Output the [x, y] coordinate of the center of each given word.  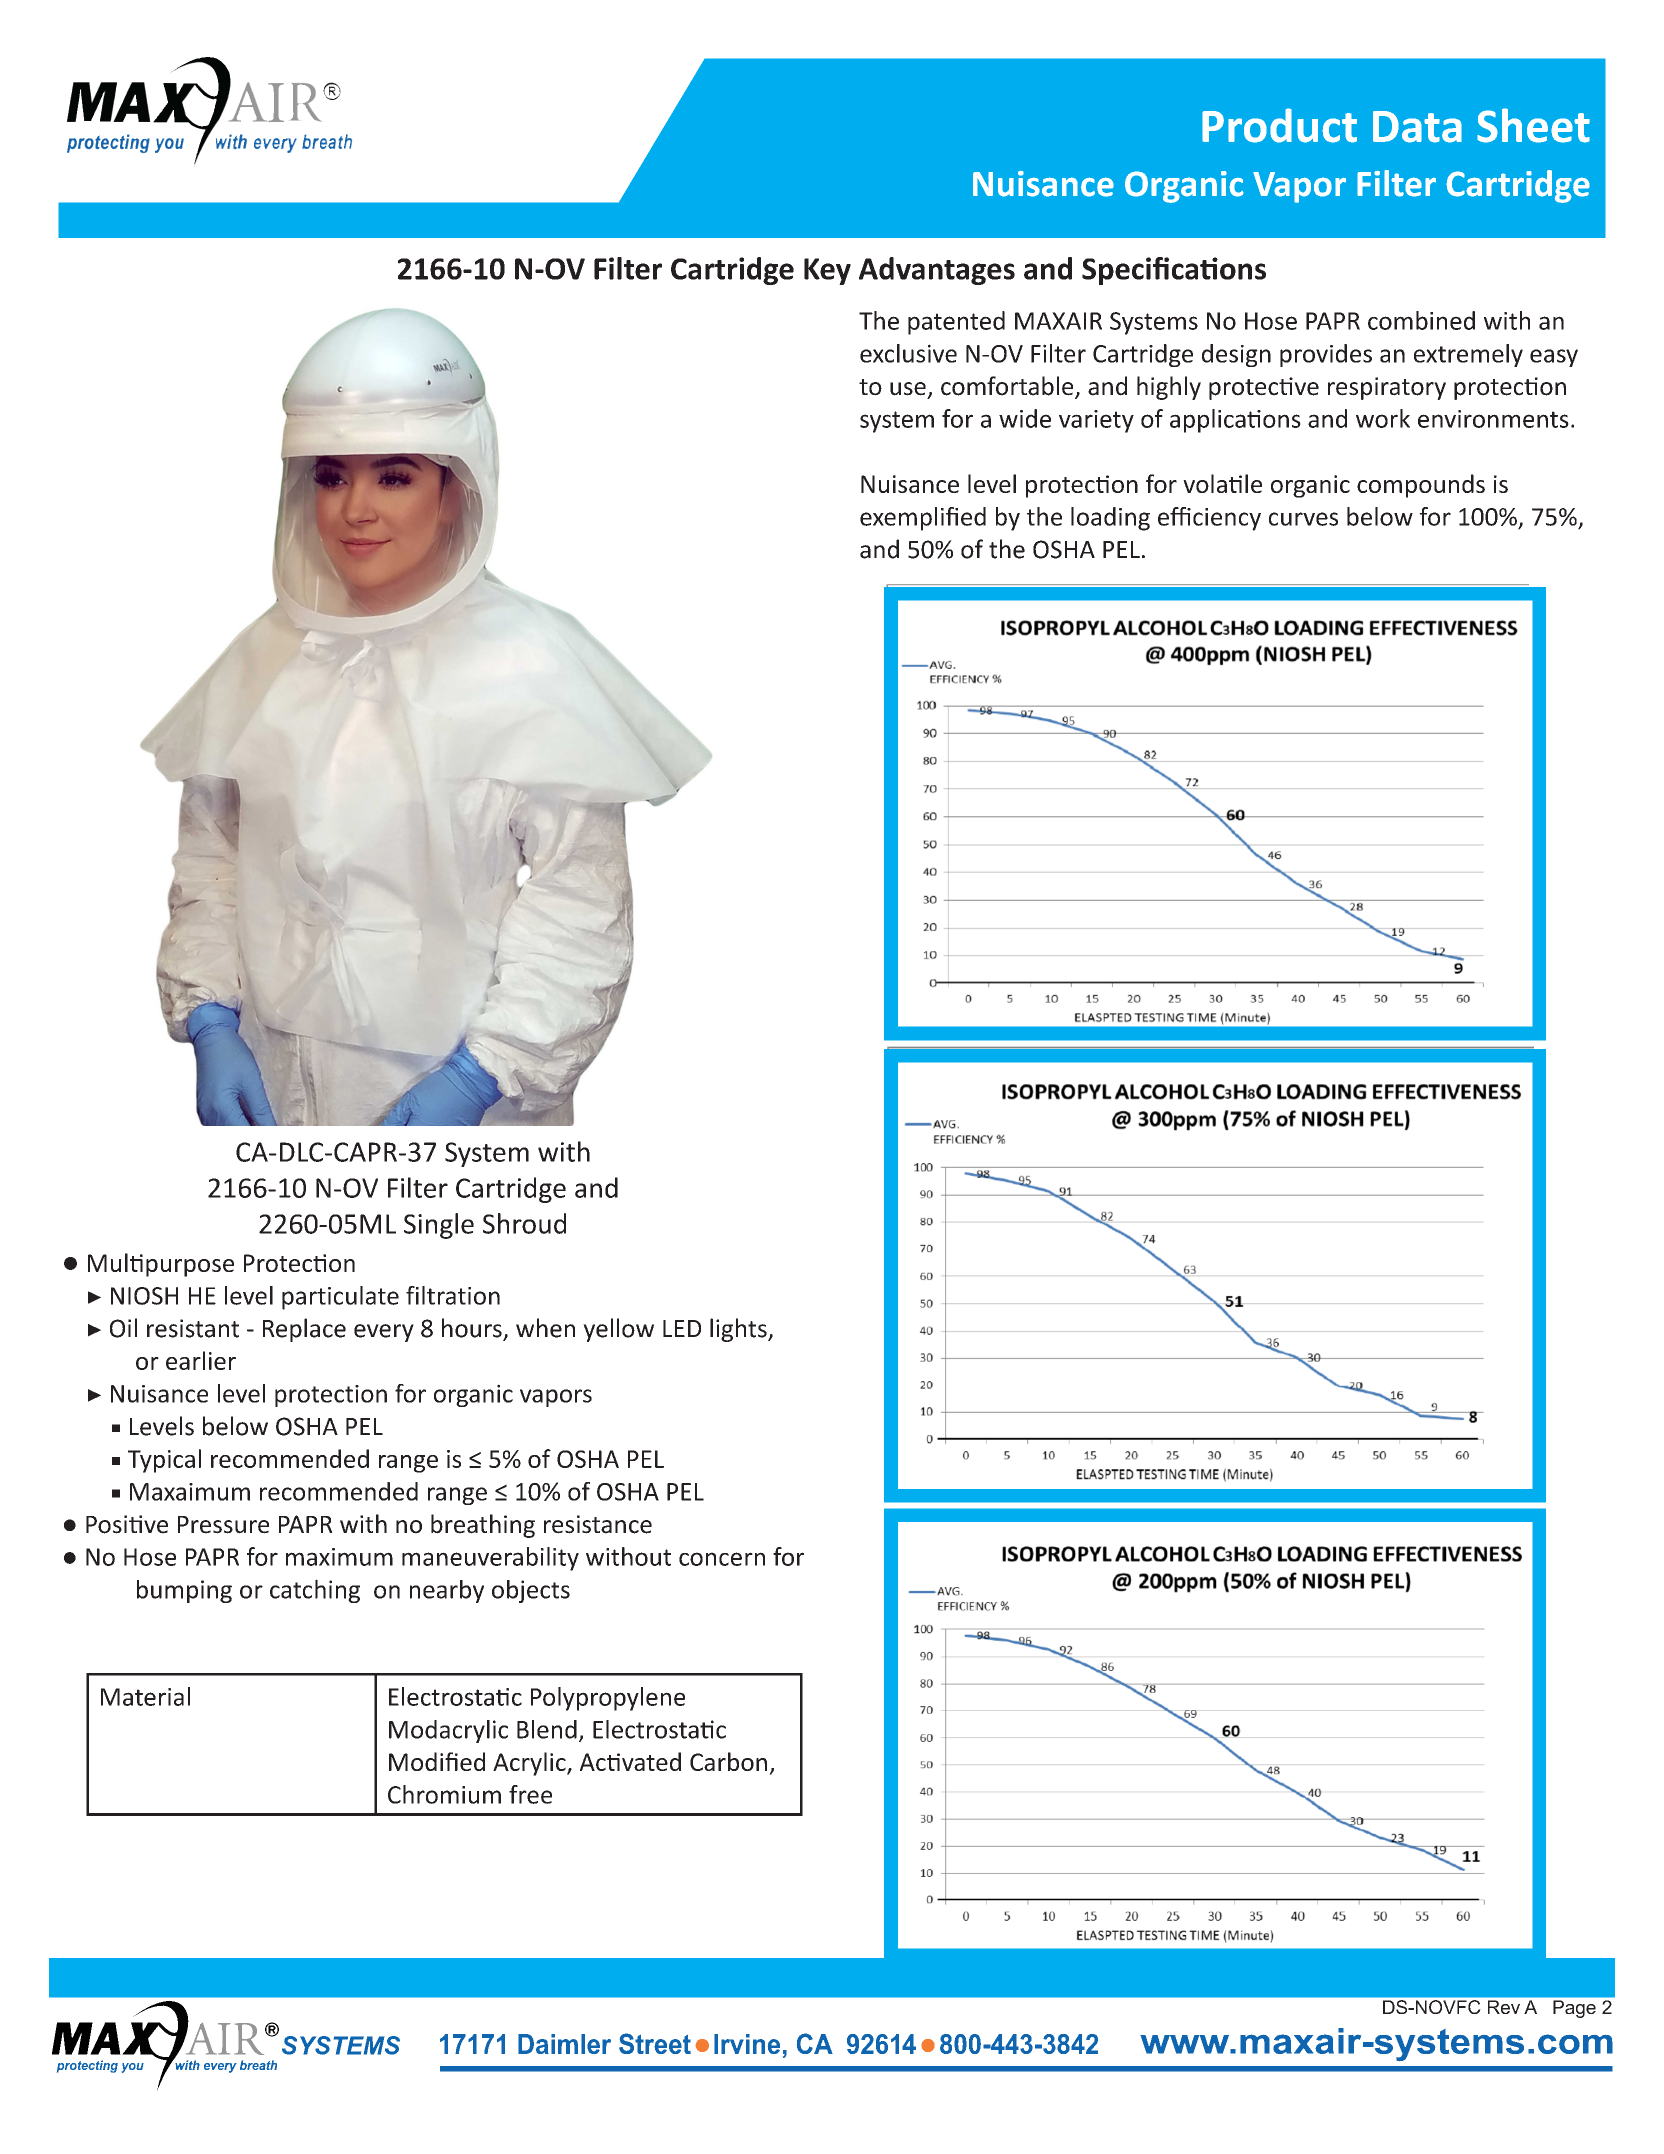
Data [1417, 127]
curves [1303, 519]
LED [682, 1328]
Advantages [937, 271]
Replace [304, 1330]
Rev [1504, 2007]
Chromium [444, 1794]
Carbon [728, 1761]
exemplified [923, 519]
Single [439, 1226]
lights [739, 1330]
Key [827, 271]
